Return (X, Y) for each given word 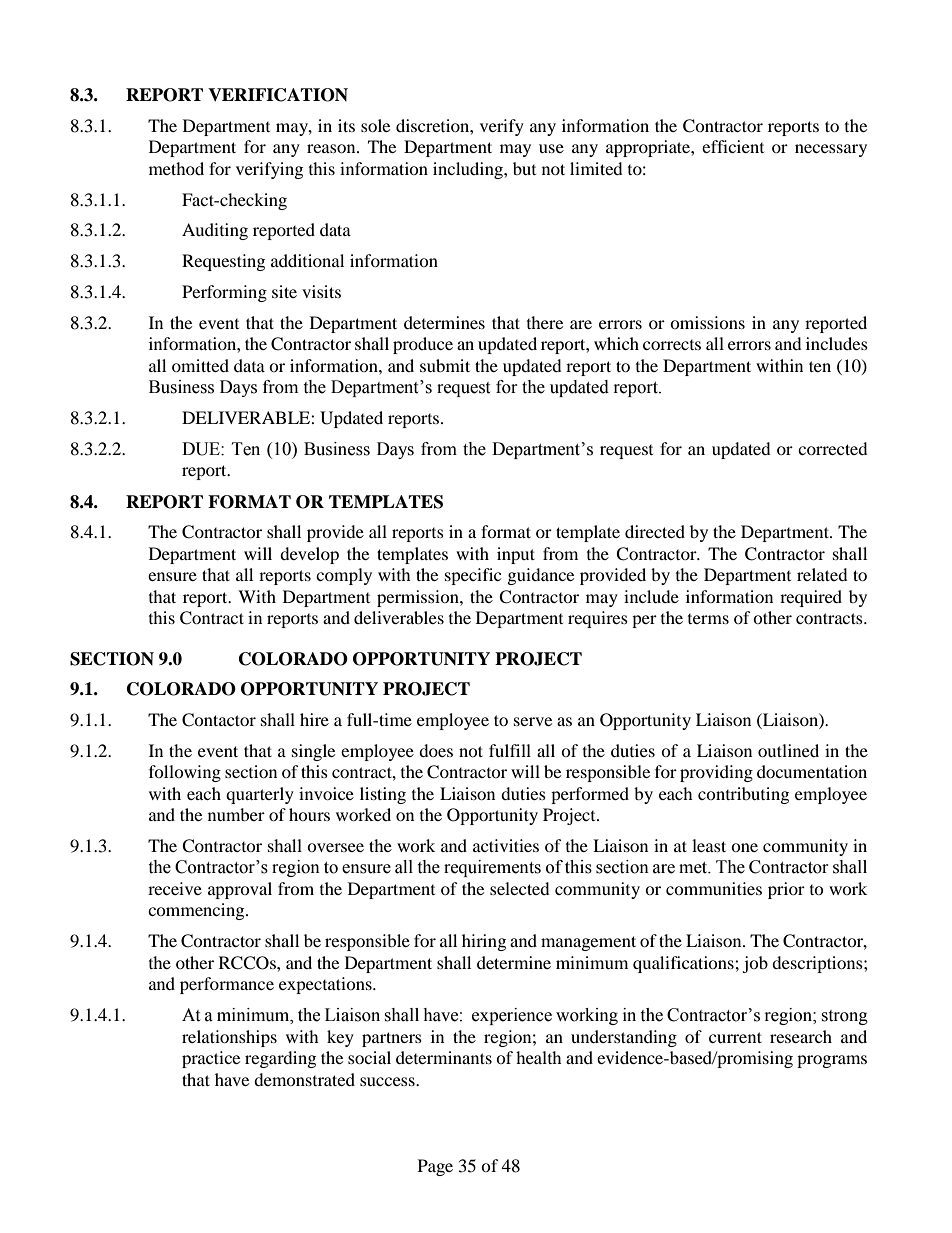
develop (309, 555)
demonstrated (304, 1079)
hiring (484, 942)
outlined (788, 750)
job (755, 964)
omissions (707, 322)
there (545, 322)
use (551, 148)
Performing (224, 293)
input (516, 555)
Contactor (219, 720)
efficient (733, 146)
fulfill (510, 750)
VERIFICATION (278, 95)
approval (240, 890)
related (822, 574)
